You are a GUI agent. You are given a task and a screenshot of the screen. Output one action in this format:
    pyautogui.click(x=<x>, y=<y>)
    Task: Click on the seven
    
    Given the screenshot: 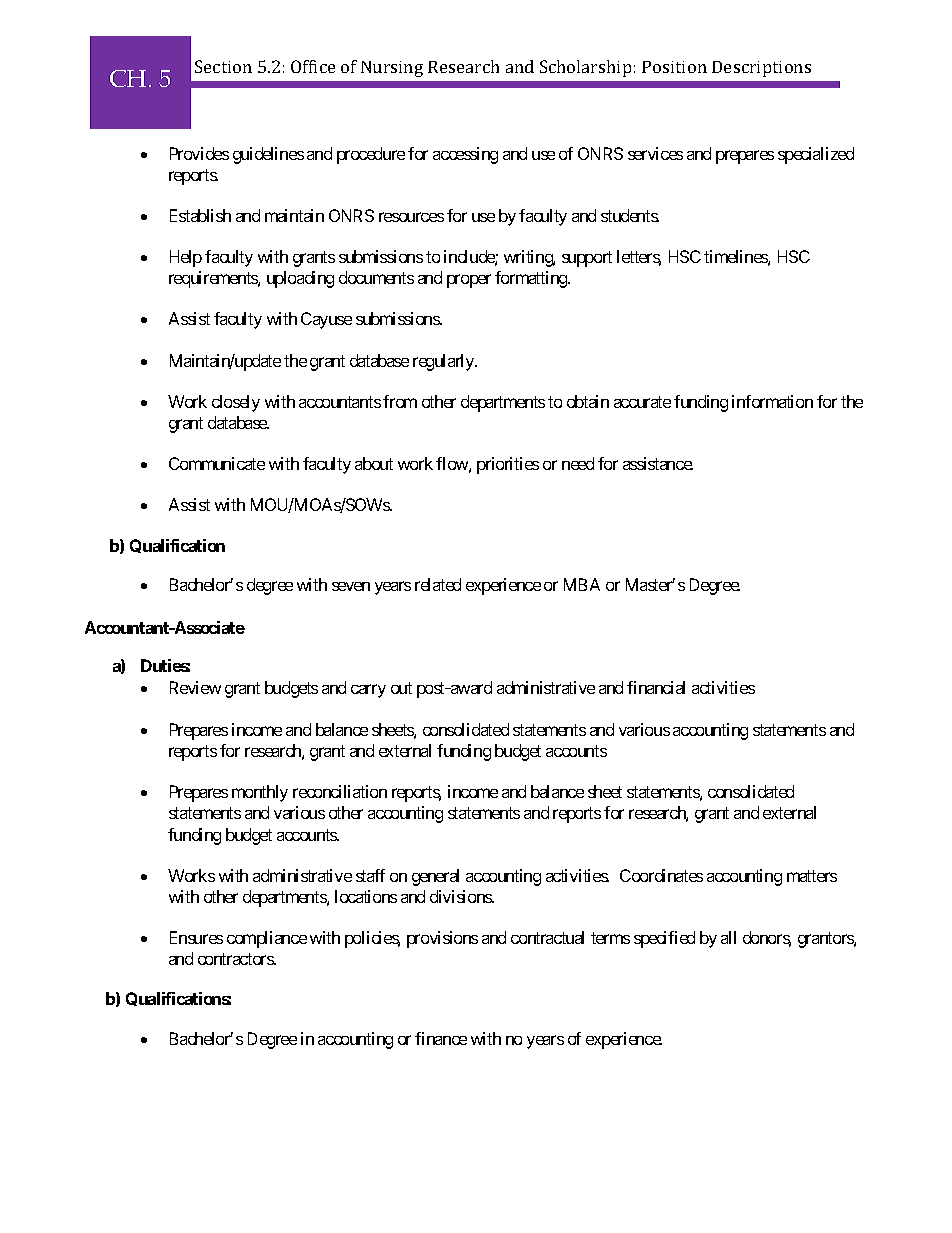 What is the action you would take?
    pyautogui.click(x=351, y=586)
